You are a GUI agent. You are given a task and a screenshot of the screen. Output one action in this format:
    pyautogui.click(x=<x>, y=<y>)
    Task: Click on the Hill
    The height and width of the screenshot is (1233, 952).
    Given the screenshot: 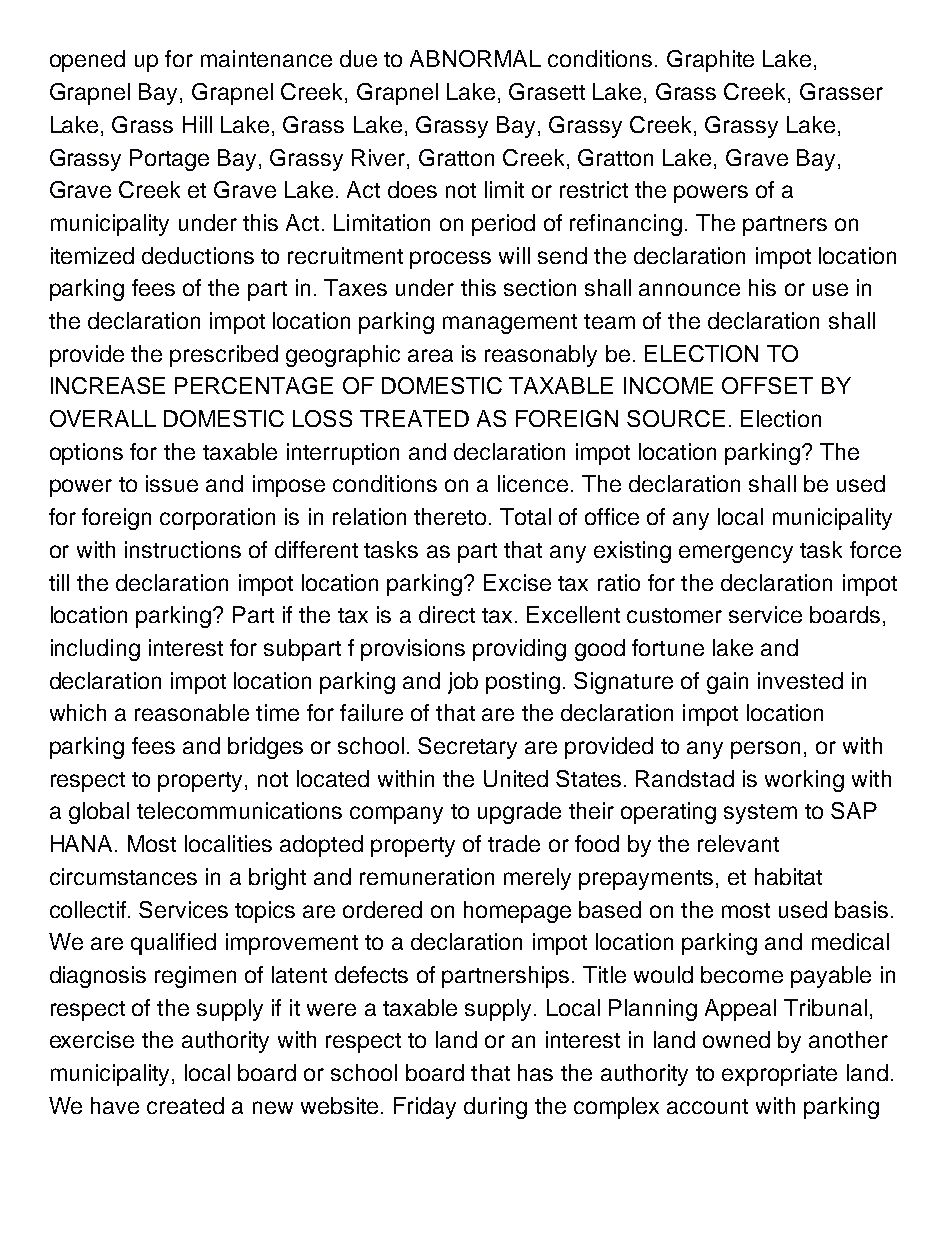 What is the action you would take?
    pyautogui.click(x=197, y=124)
